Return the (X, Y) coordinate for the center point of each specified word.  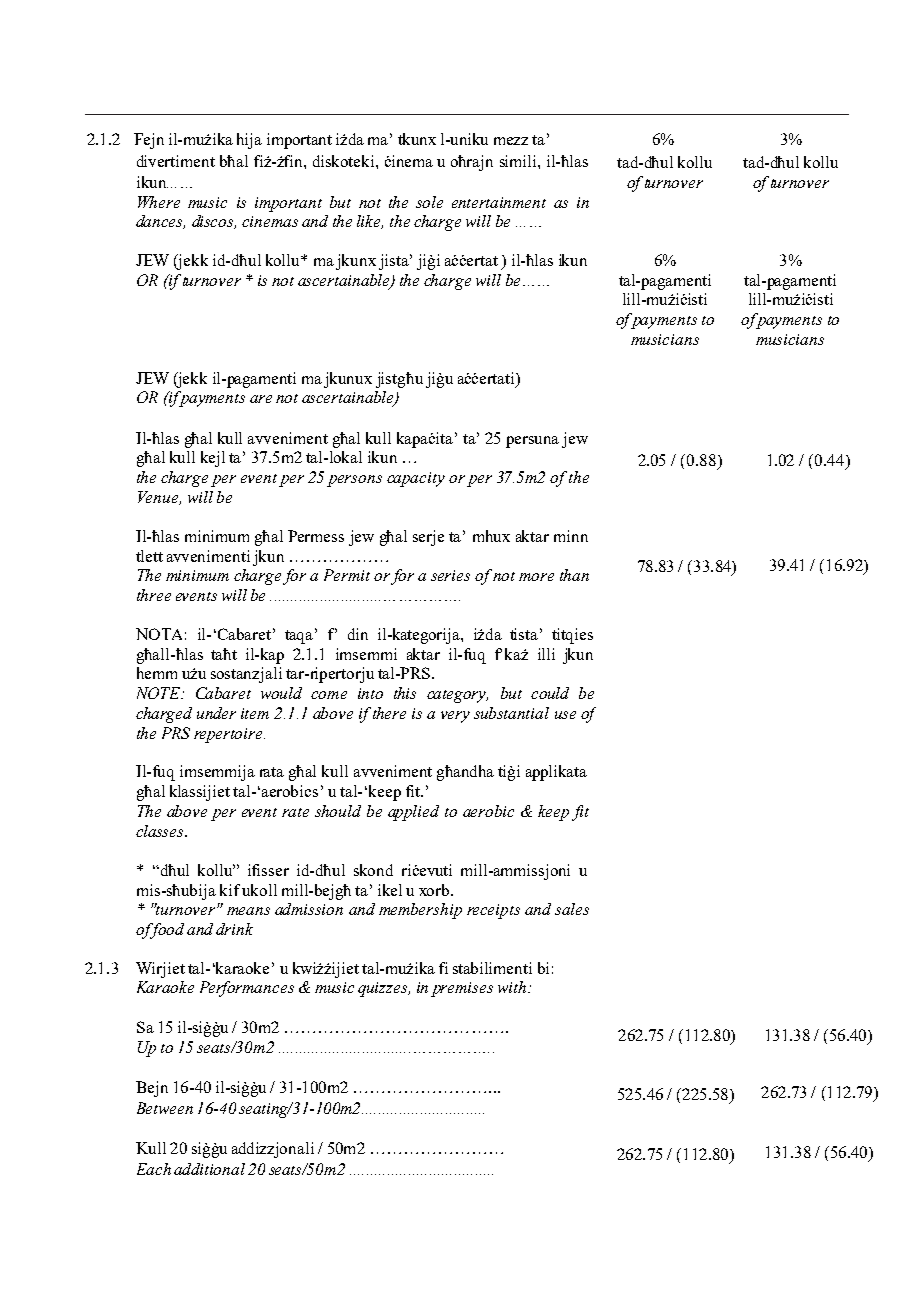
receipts (493, 911)
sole (429, 202)
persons (354, 481)
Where (159, 202)
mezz (511, 141)
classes (161, 831)
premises (462, 989)
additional (209, 1169)
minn (571, 536)
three (154, 595)
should (338, 811)
